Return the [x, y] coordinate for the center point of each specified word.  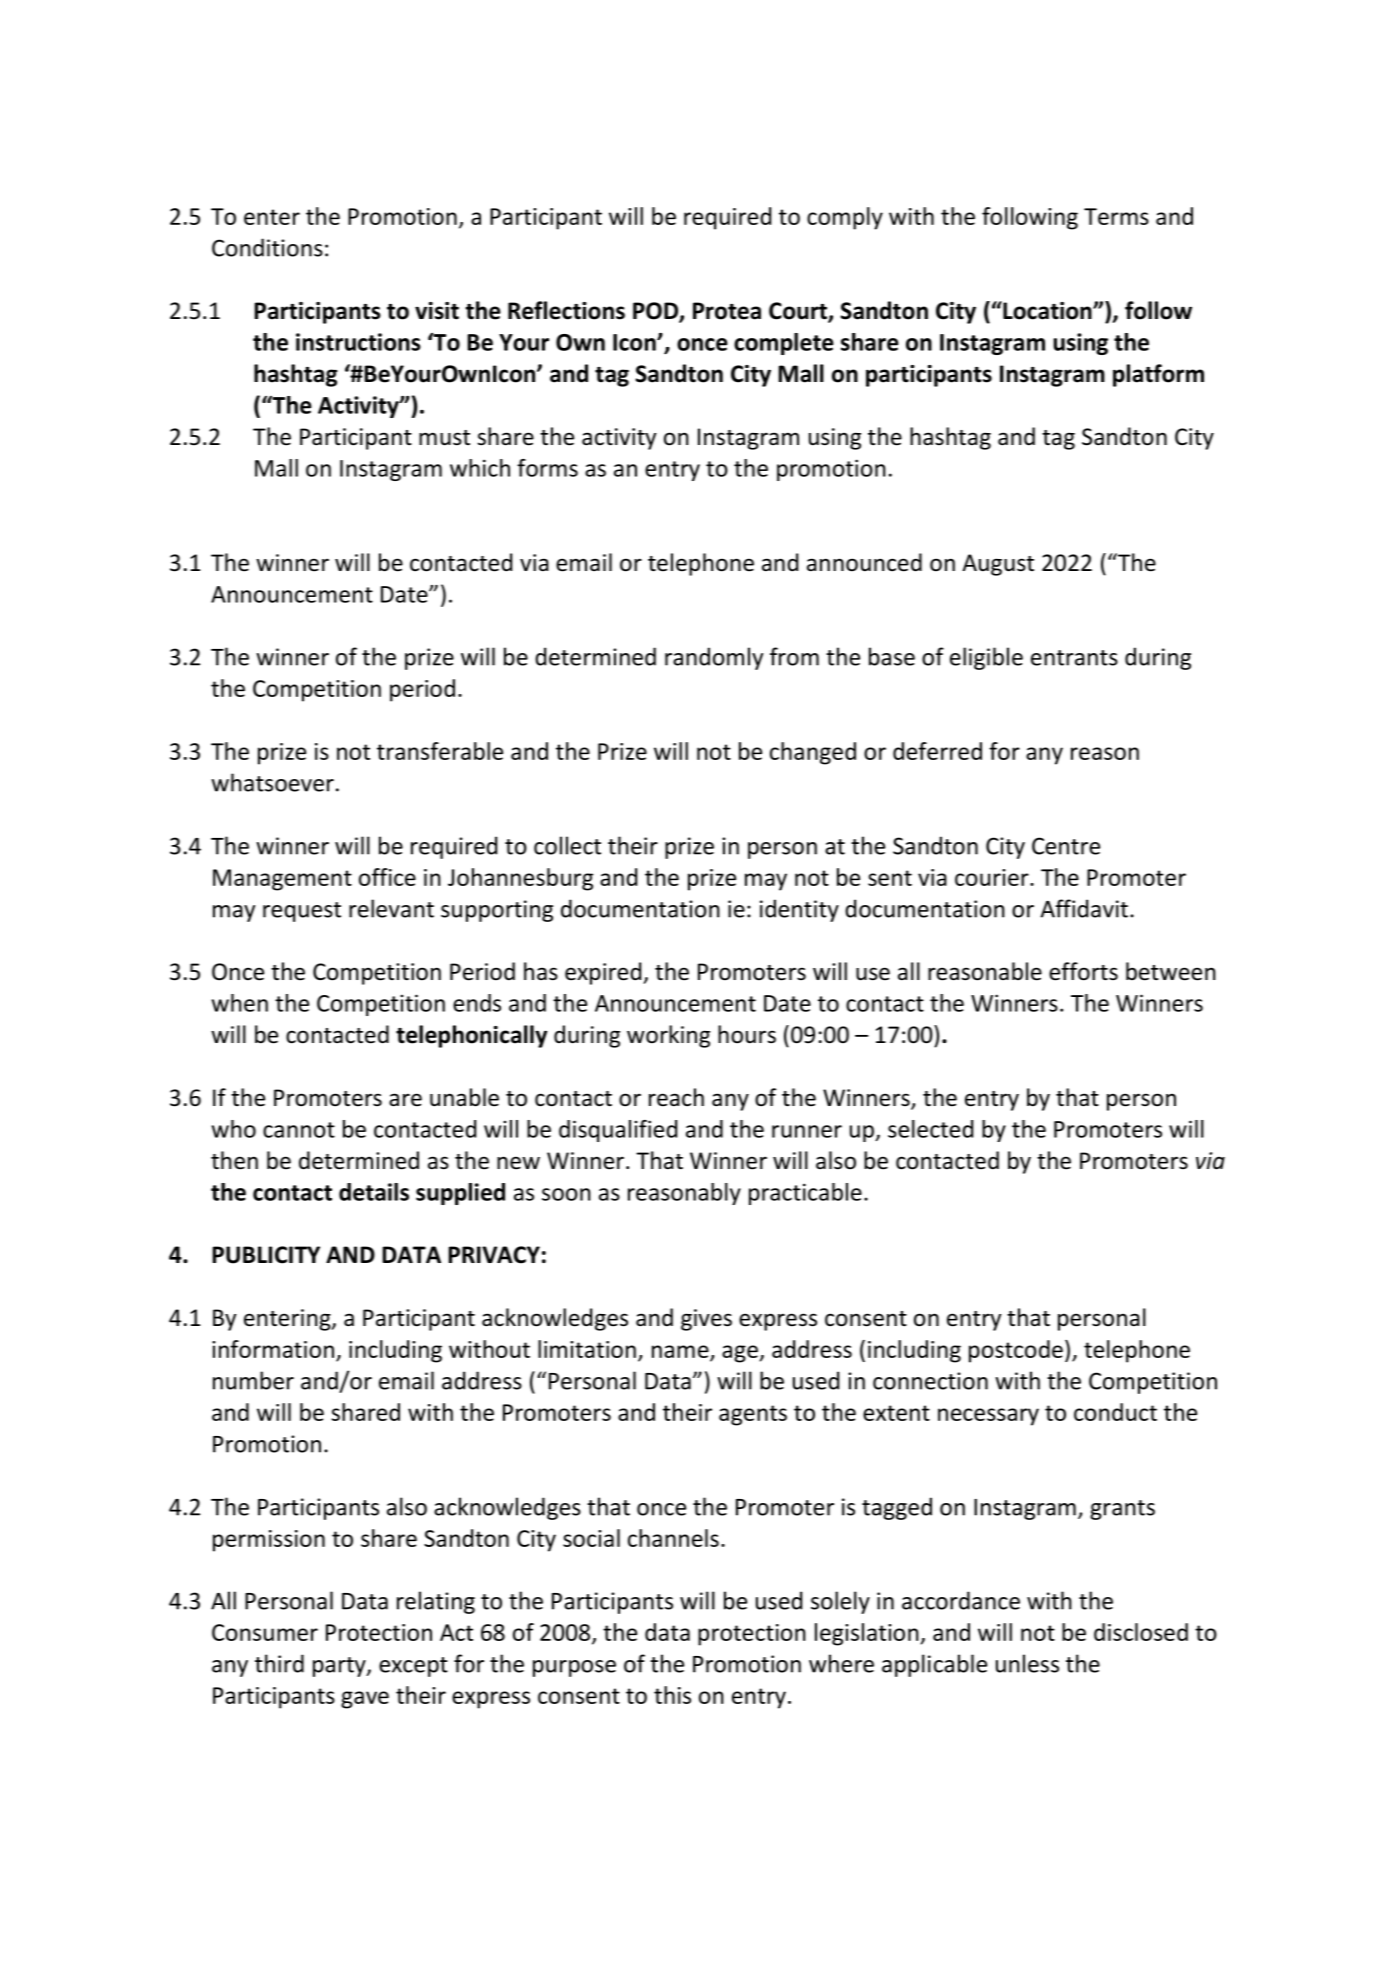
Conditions [267, 247]
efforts [1083, 971]
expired [604, 973]
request [302, 912]
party [340, 1667]
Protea [727, 311]
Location [1047, 310]
